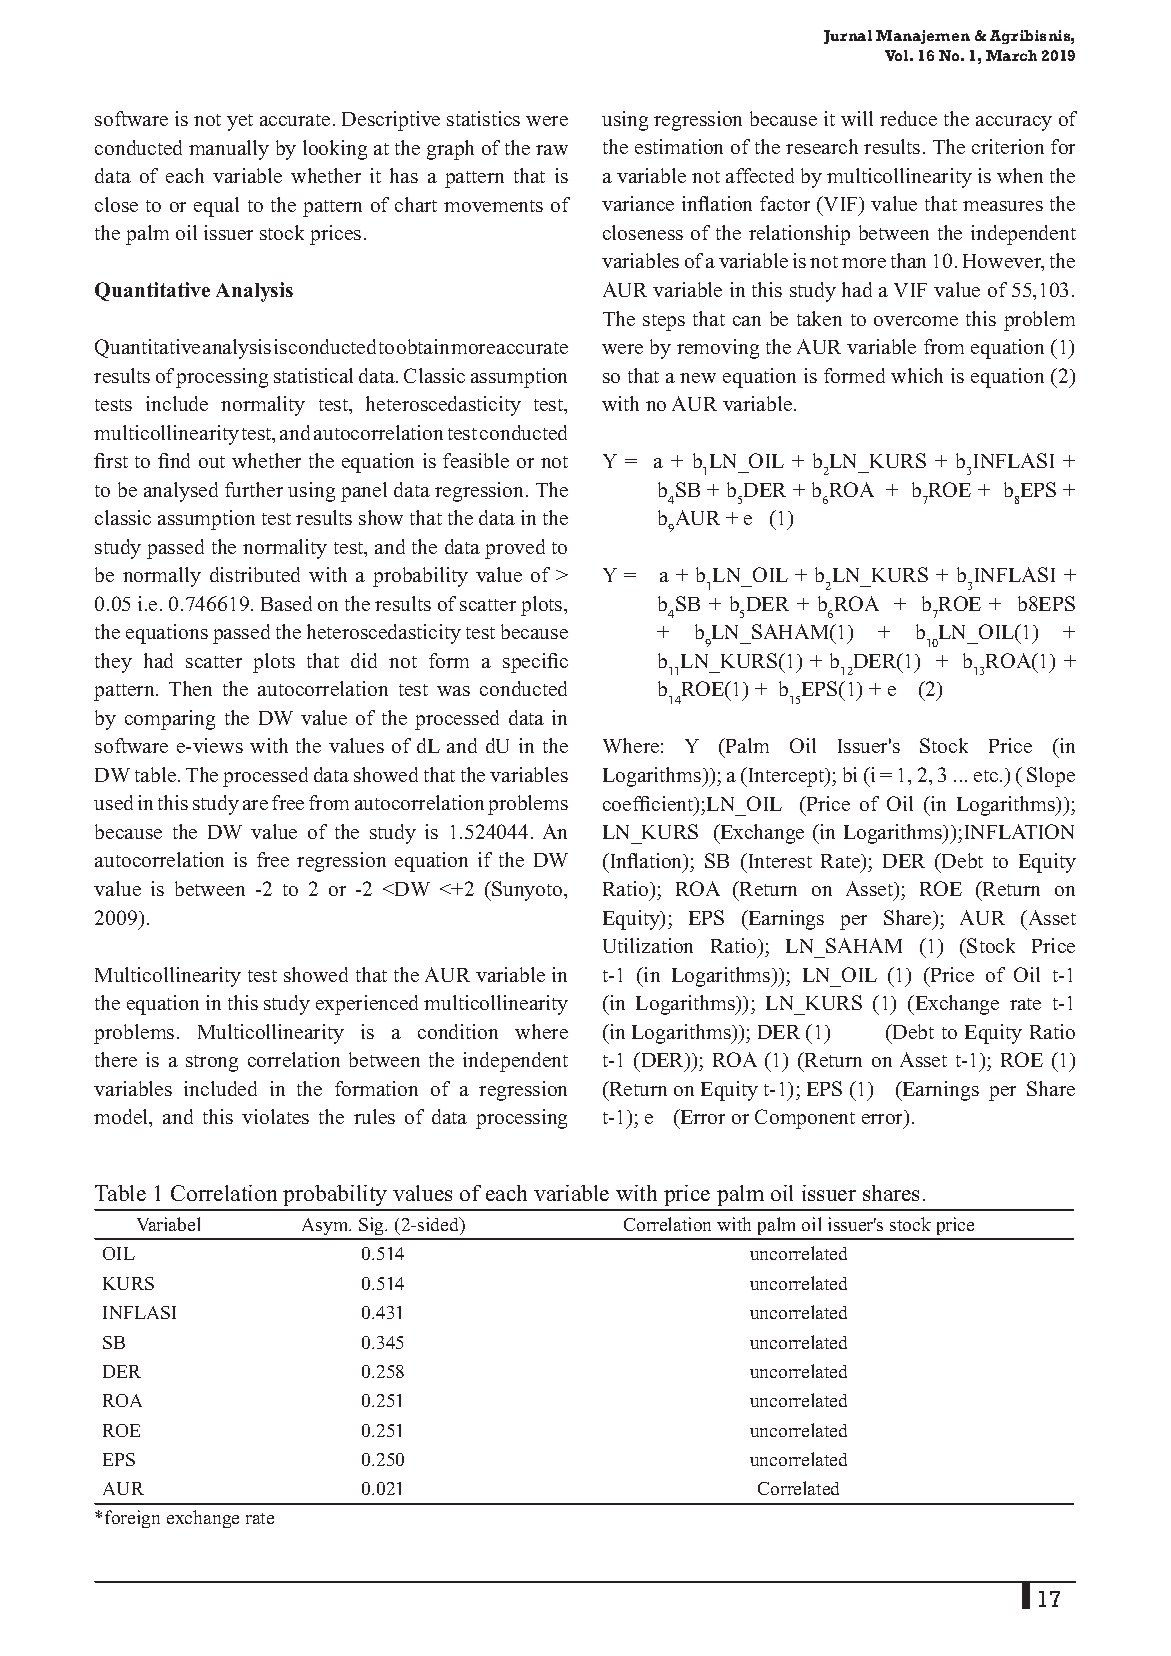 The height and width of the screenshot is (1656, 1171). What do you see at coordinates (458, 1031) in the screenshot?
I see `condition` at bounding box center [458, 1031].
